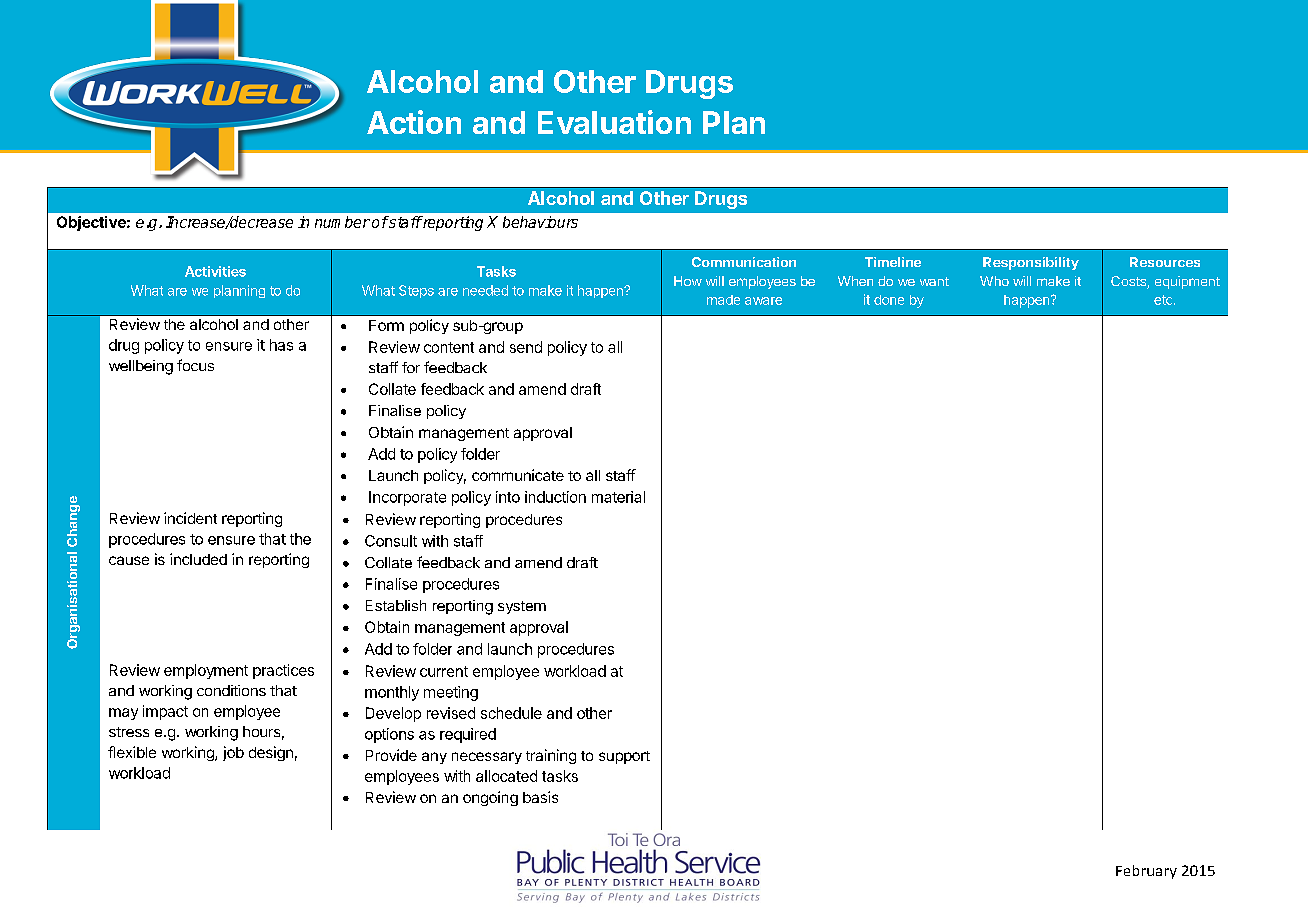 The height and width of the document is (924, 1308). I want to click on send, so click(526, 347).
